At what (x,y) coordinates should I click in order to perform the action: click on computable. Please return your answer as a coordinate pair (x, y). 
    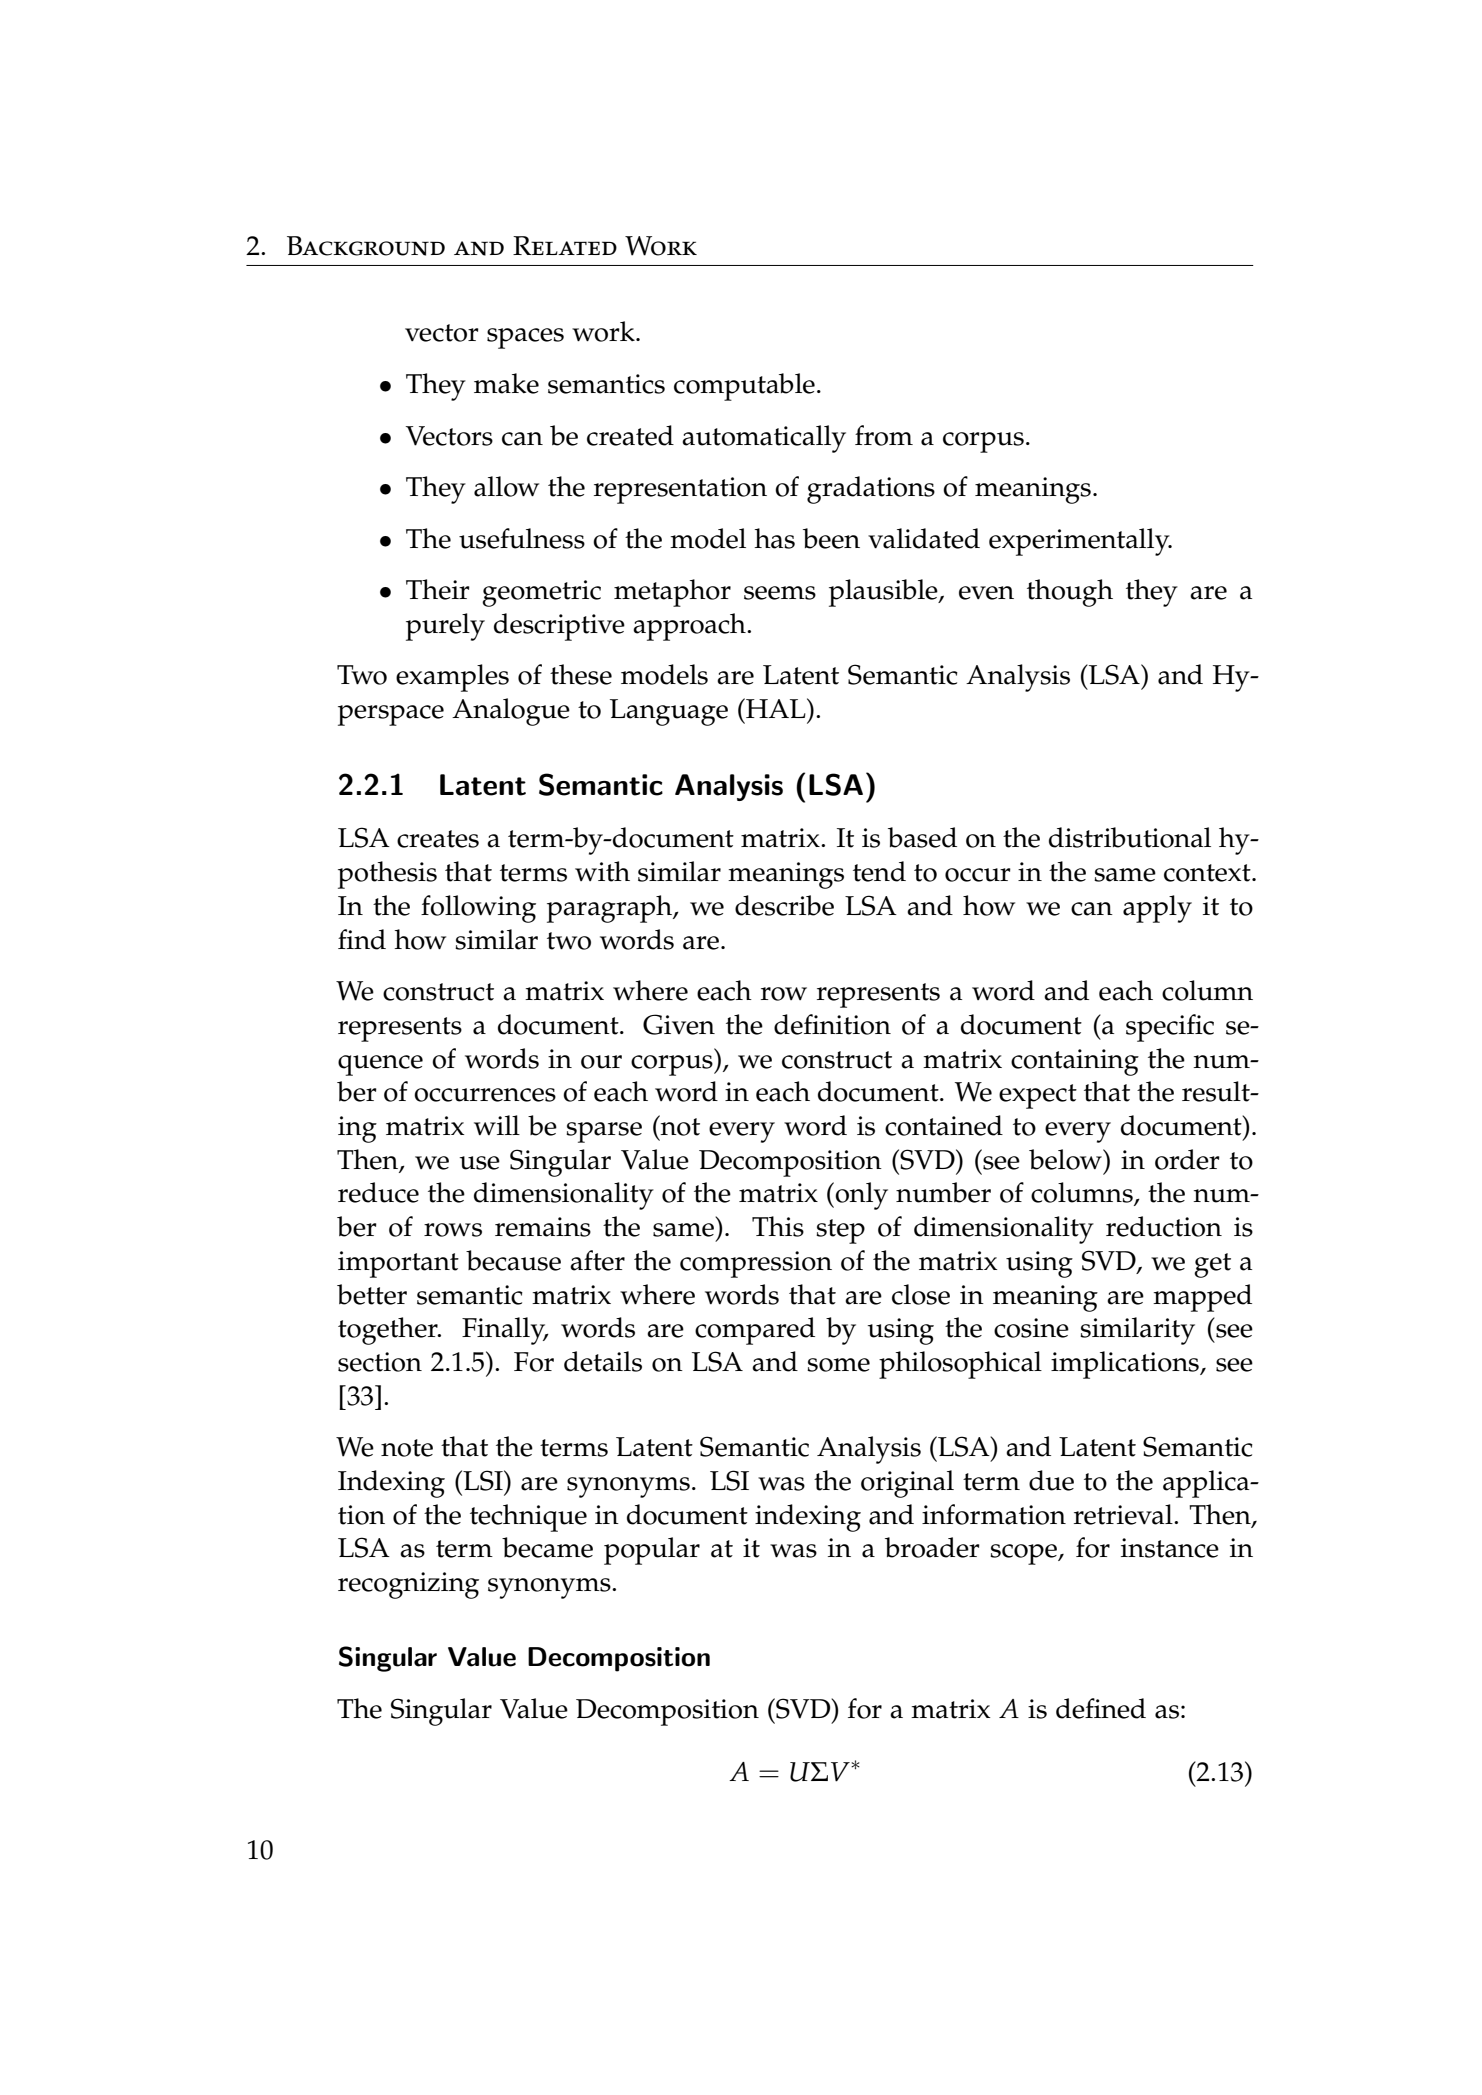
    Looking at the image, I should click on (744, 387).
